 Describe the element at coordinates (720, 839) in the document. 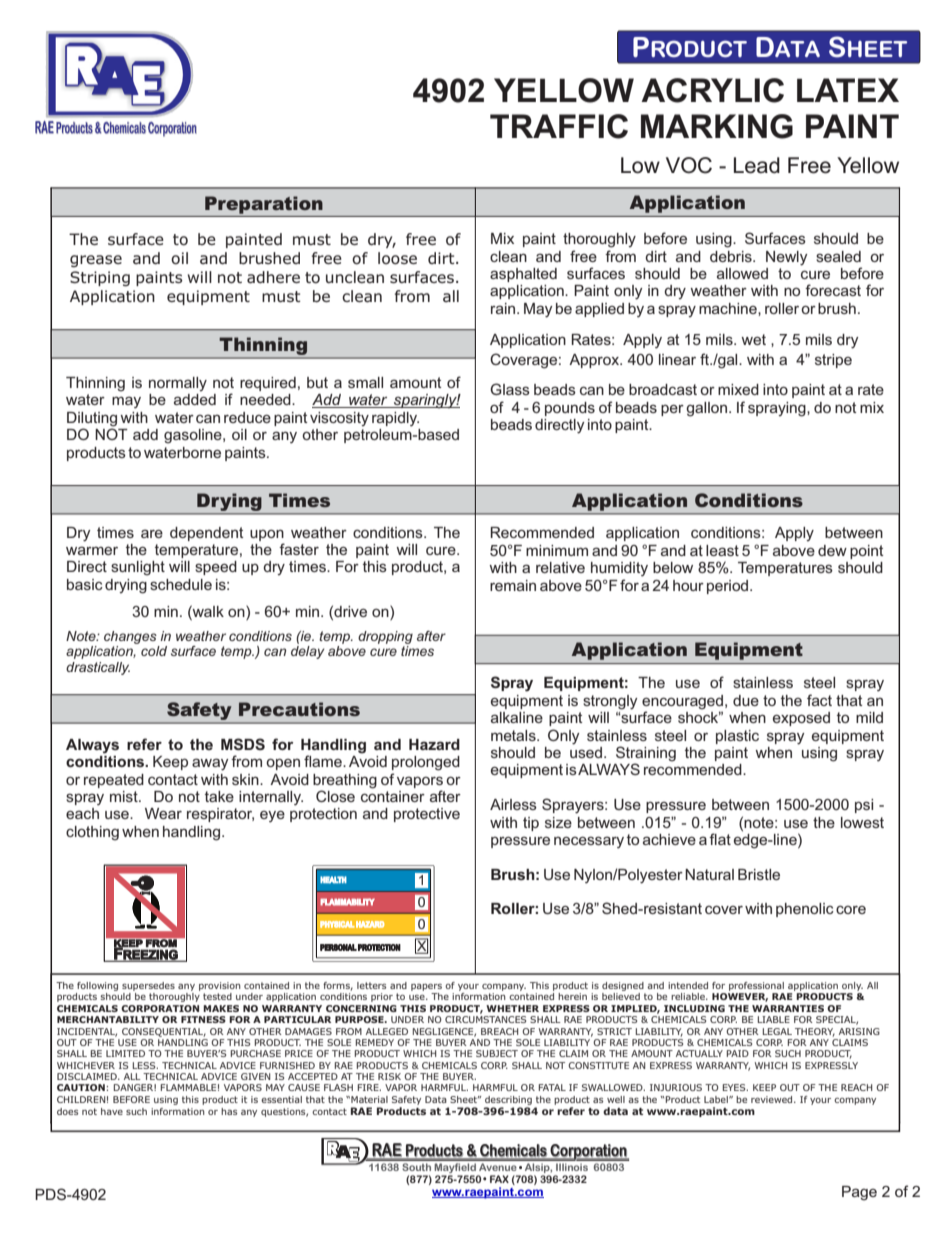

I see `flat` at that location.
